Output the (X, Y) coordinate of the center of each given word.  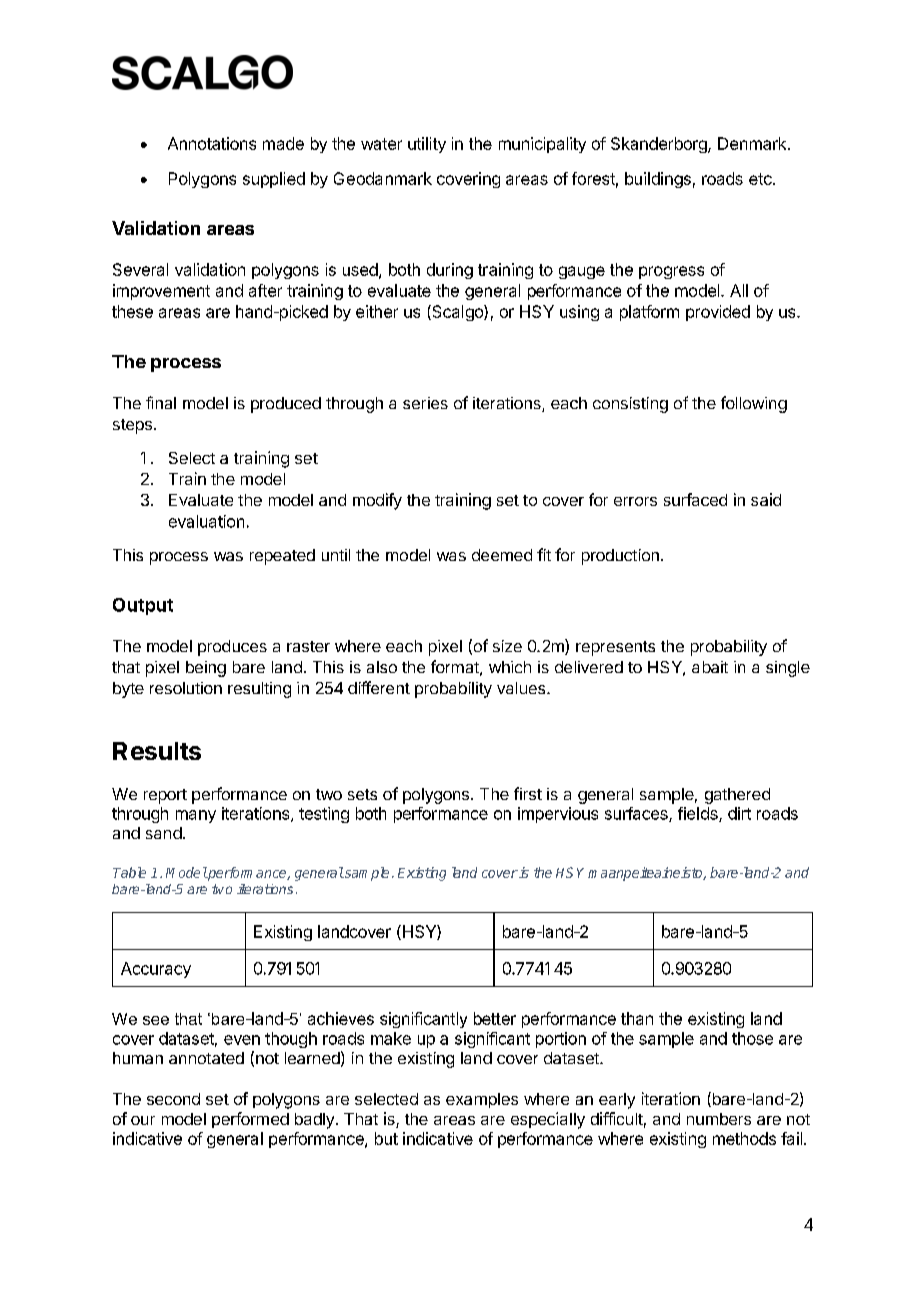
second (173, 1099)
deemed (502, 555)
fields (699, 814)
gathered (737, 796)
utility (427, 145)
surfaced (695, 499)
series (425, 403)
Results (157, 751)
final (161, 402)
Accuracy (156, 970)
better (495, 1018)
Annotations (212, 143)
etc (761, 179)
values (521, 688)
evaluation (206, 521)
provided (718, 313)
